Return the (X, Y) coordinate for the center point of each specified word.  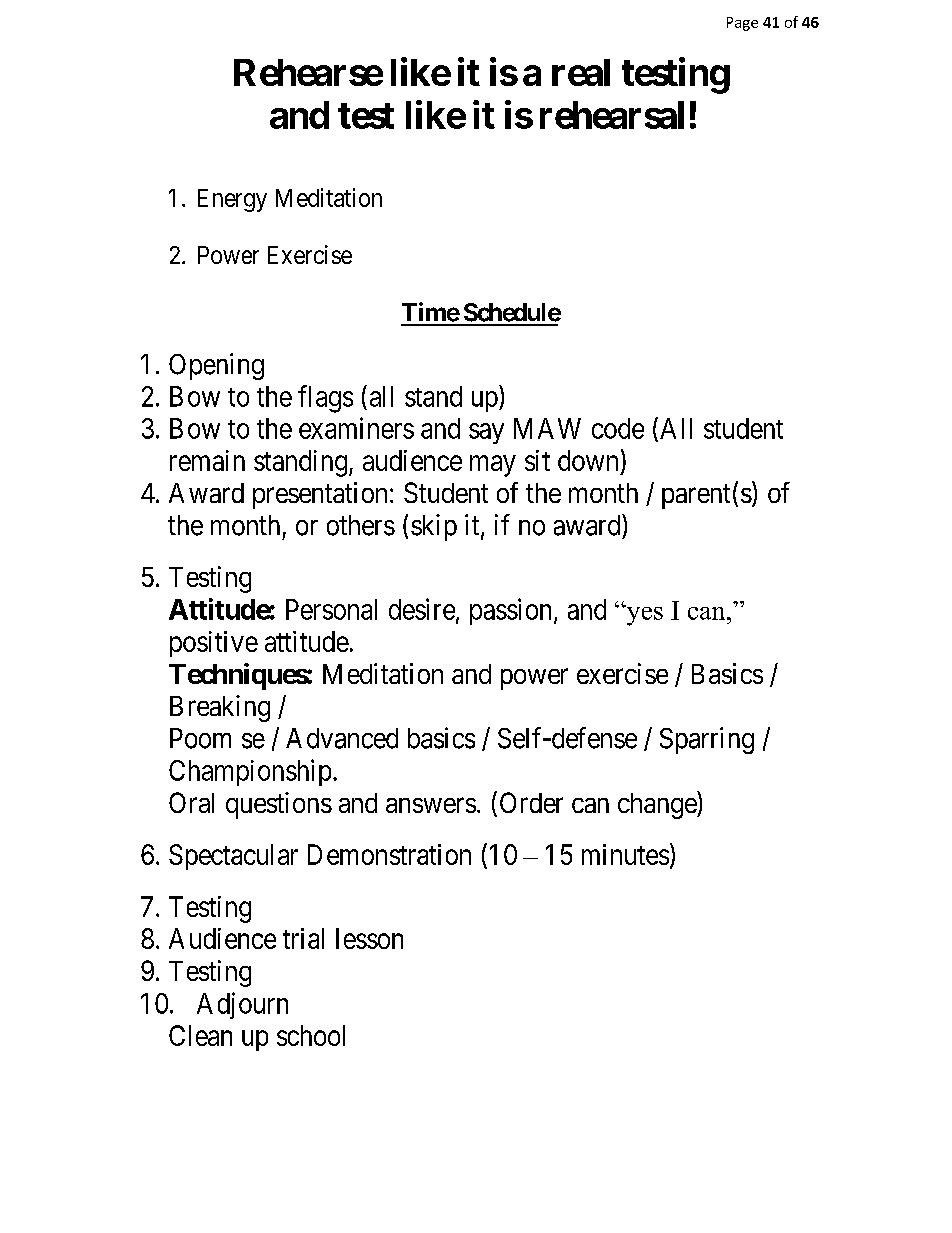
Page (742, 24)
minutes (625, 854)
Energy (232, 200)
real (581, 72)
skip (434, 527)
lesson (369, 938)
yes (643, 615)
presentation (320, 495)
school (311, 1035)
